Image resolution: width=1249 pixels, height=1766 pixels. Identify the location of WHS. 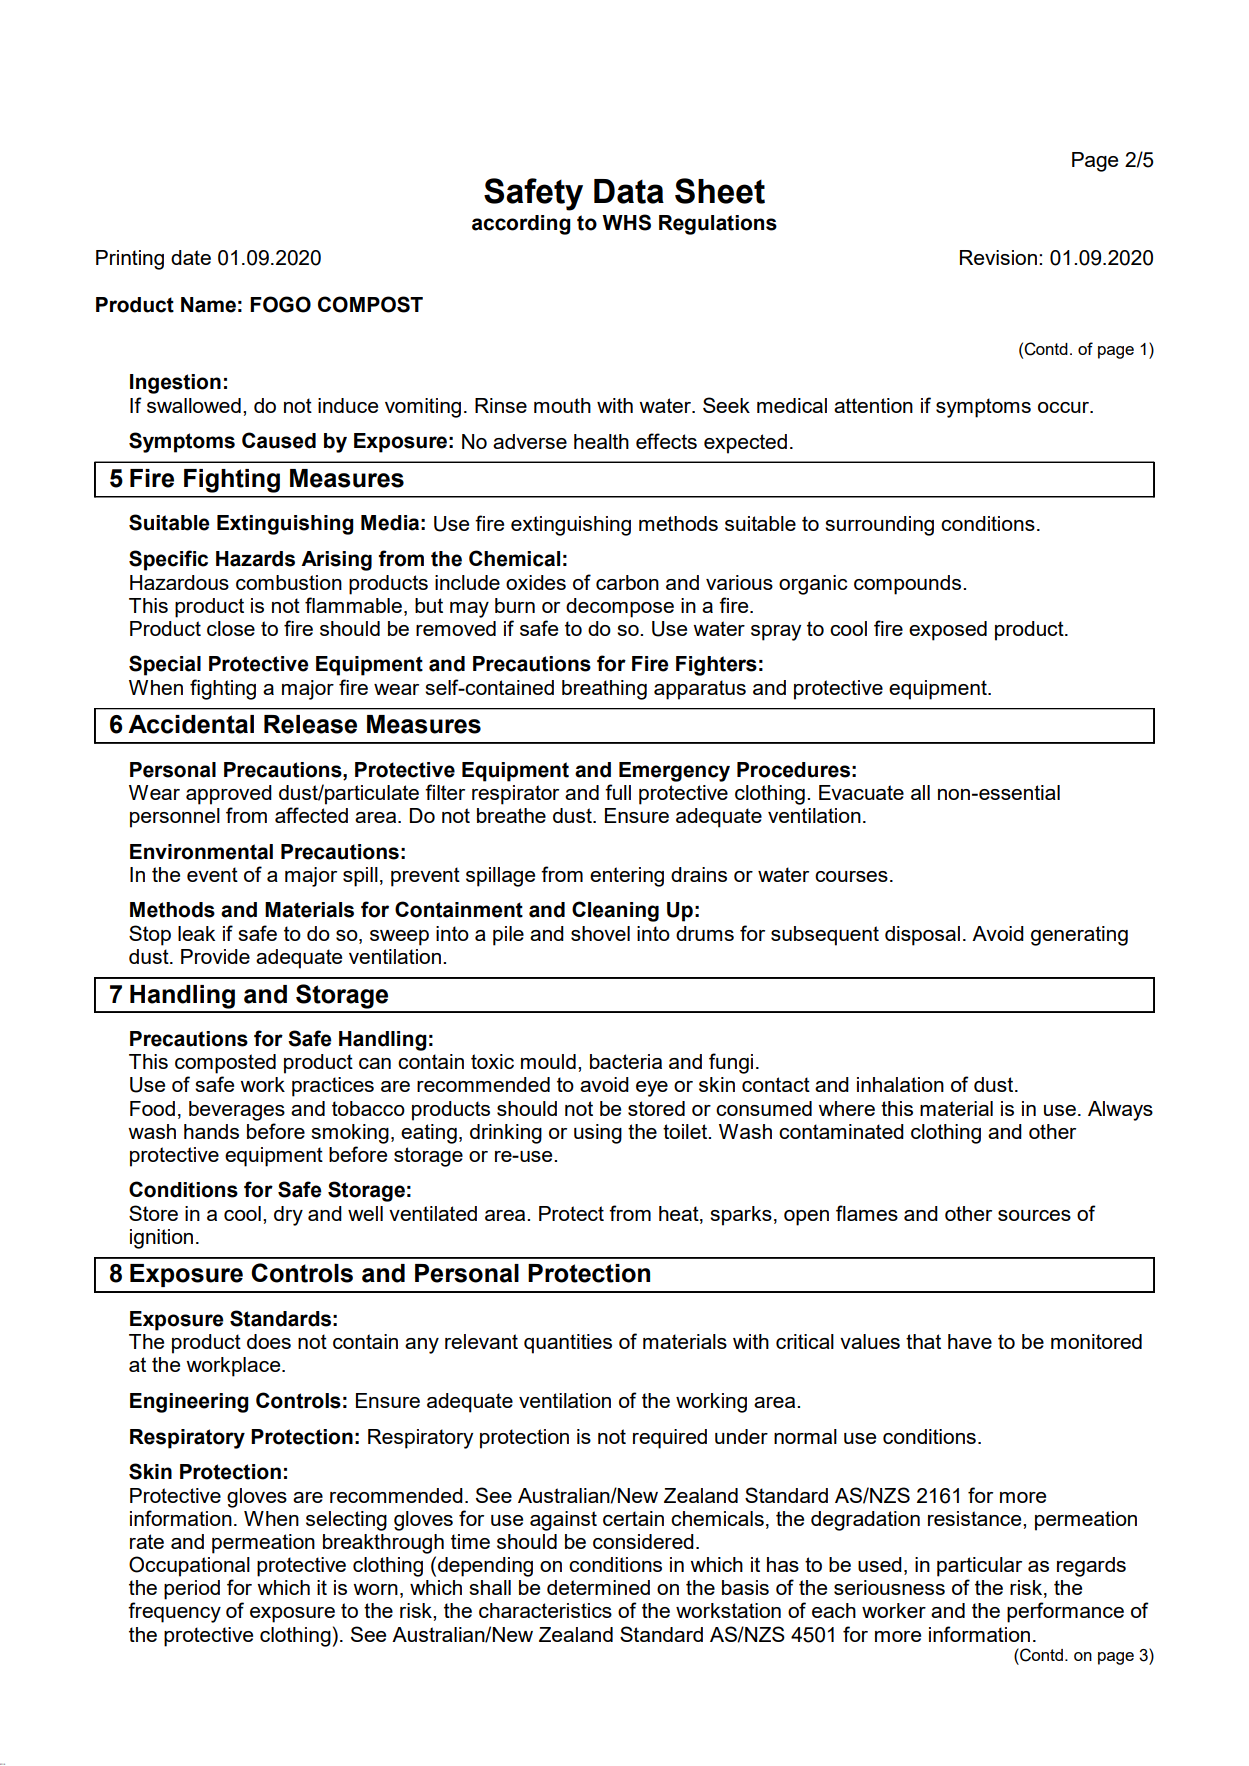
(626, 222).
